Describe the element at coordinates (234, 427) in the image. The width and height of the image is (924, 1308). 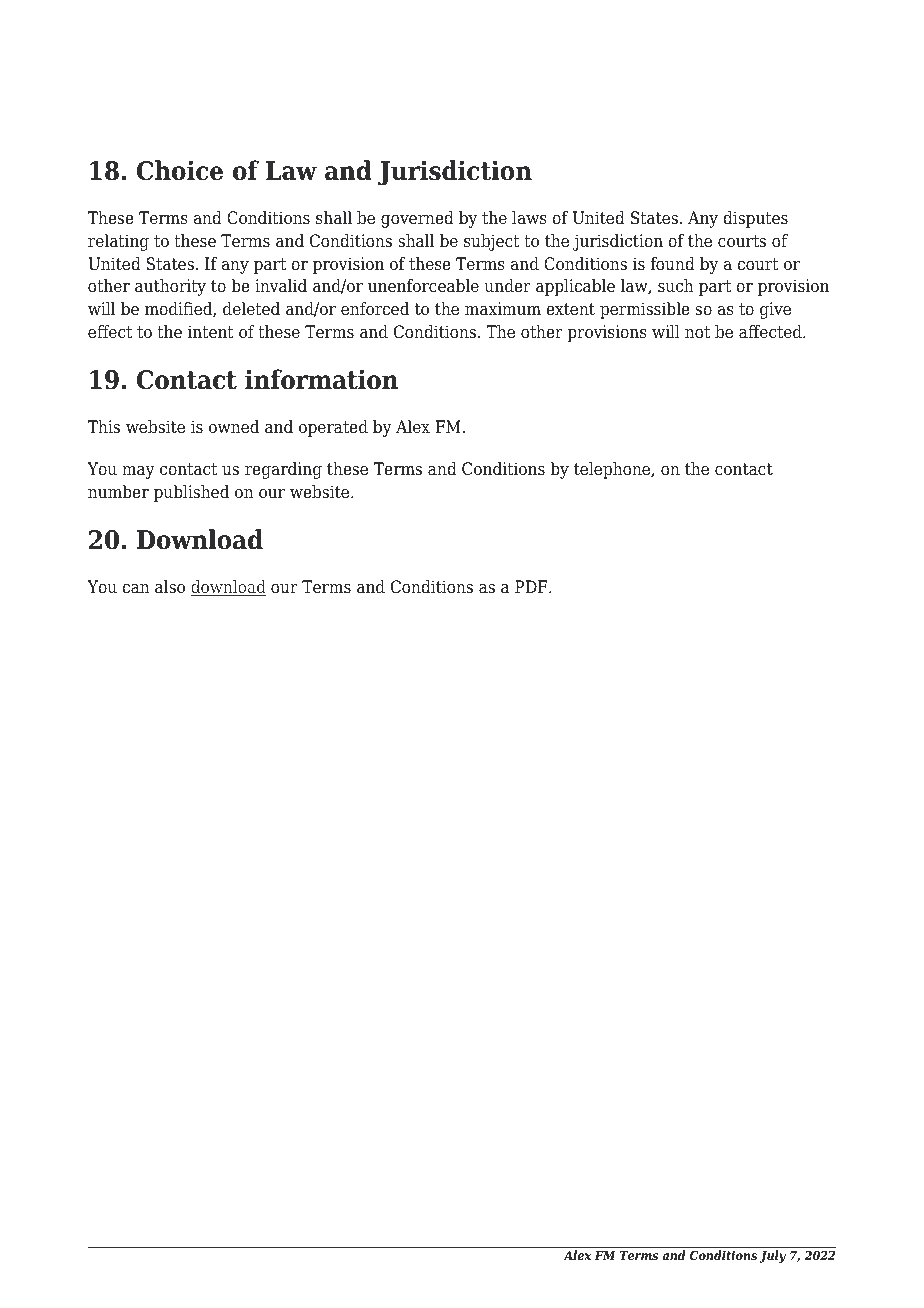
I see `owned` at that location.
